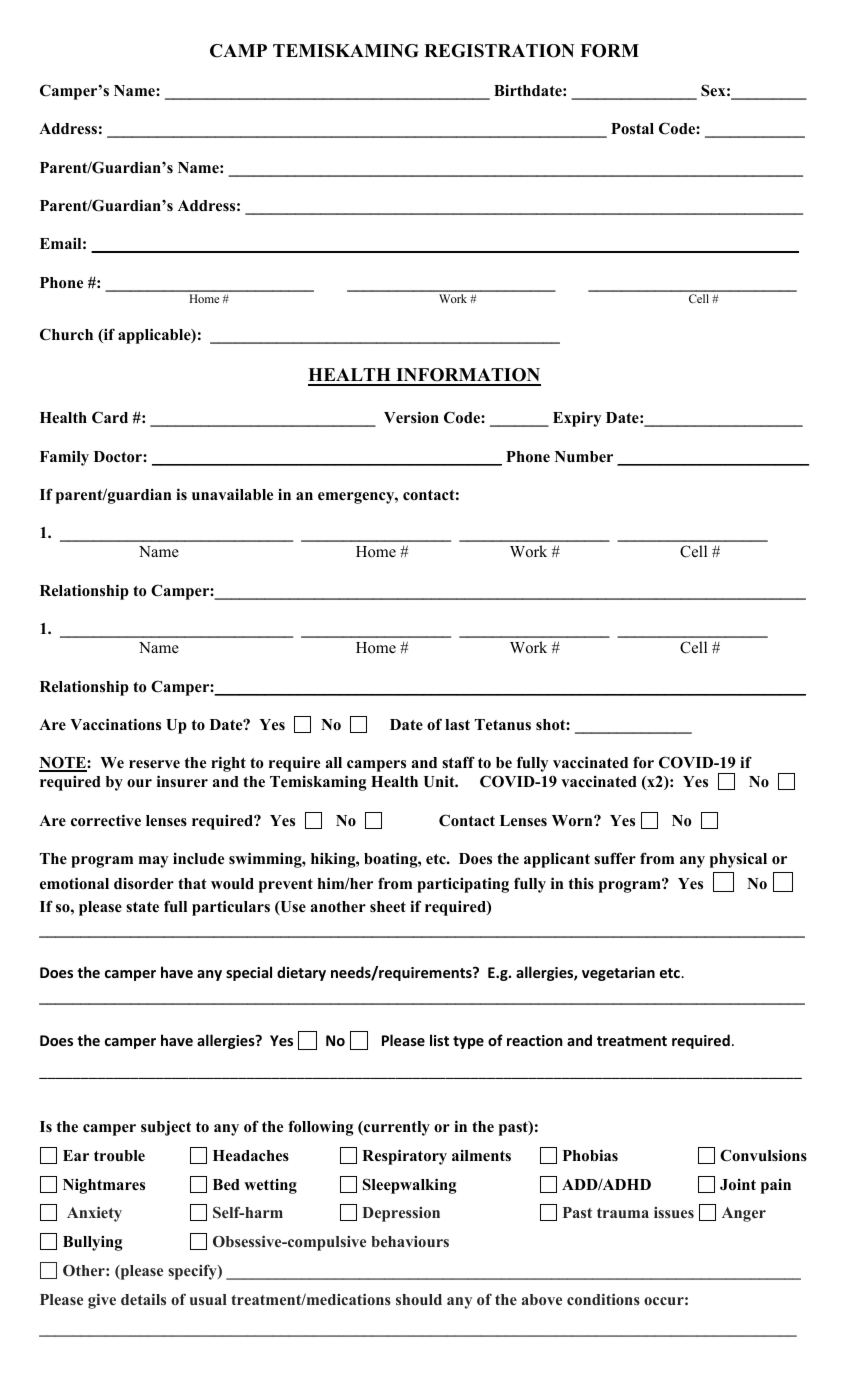  I want to click on subject, so click(166, 1128).
